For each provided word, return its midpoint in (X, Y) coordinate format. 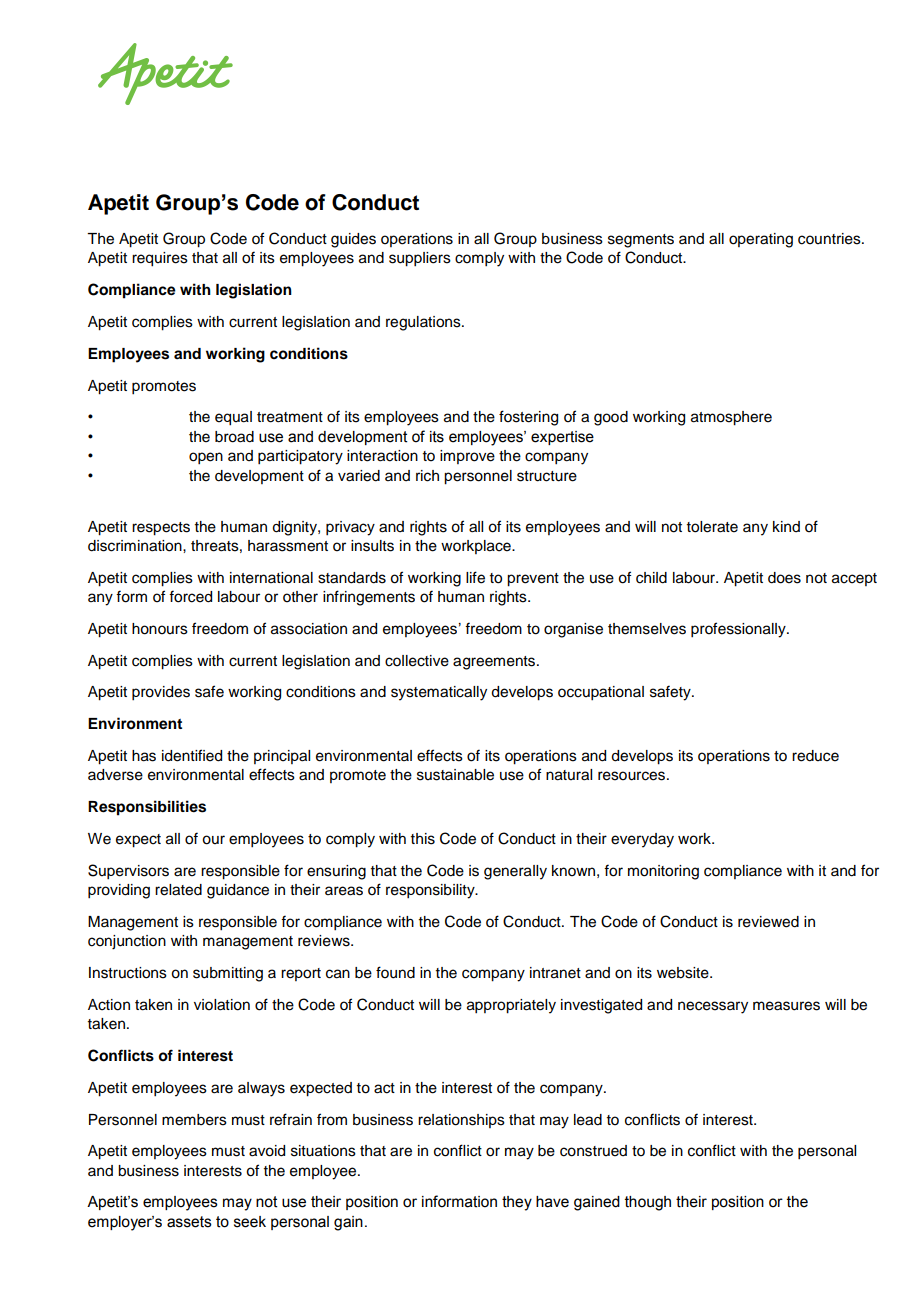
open (206, 458)
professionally (739, 630)
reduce (815, 756)
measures (786, 1006)
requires (160, 259)
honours (160, 629)
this (423, 839)
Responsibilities (147, 808)
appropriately (511, 1006)
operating (761, 240)
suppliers (420, 259)
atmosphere (731, 418)
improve (467, 457)
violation (222, 1005)
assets (189, 1222)
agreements (495, 663)
